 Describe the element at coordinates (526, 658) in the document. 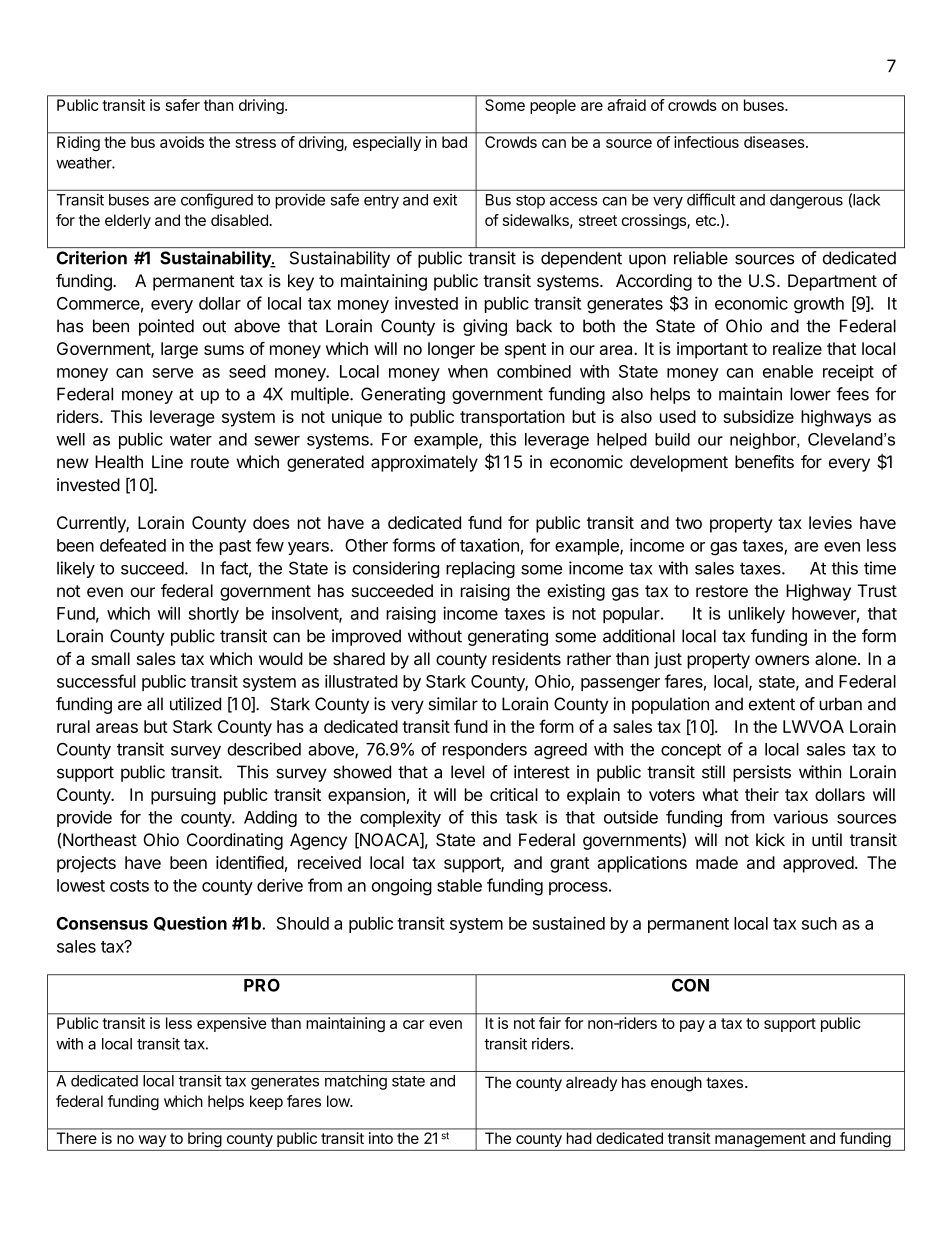

I see `residents` at that location.
